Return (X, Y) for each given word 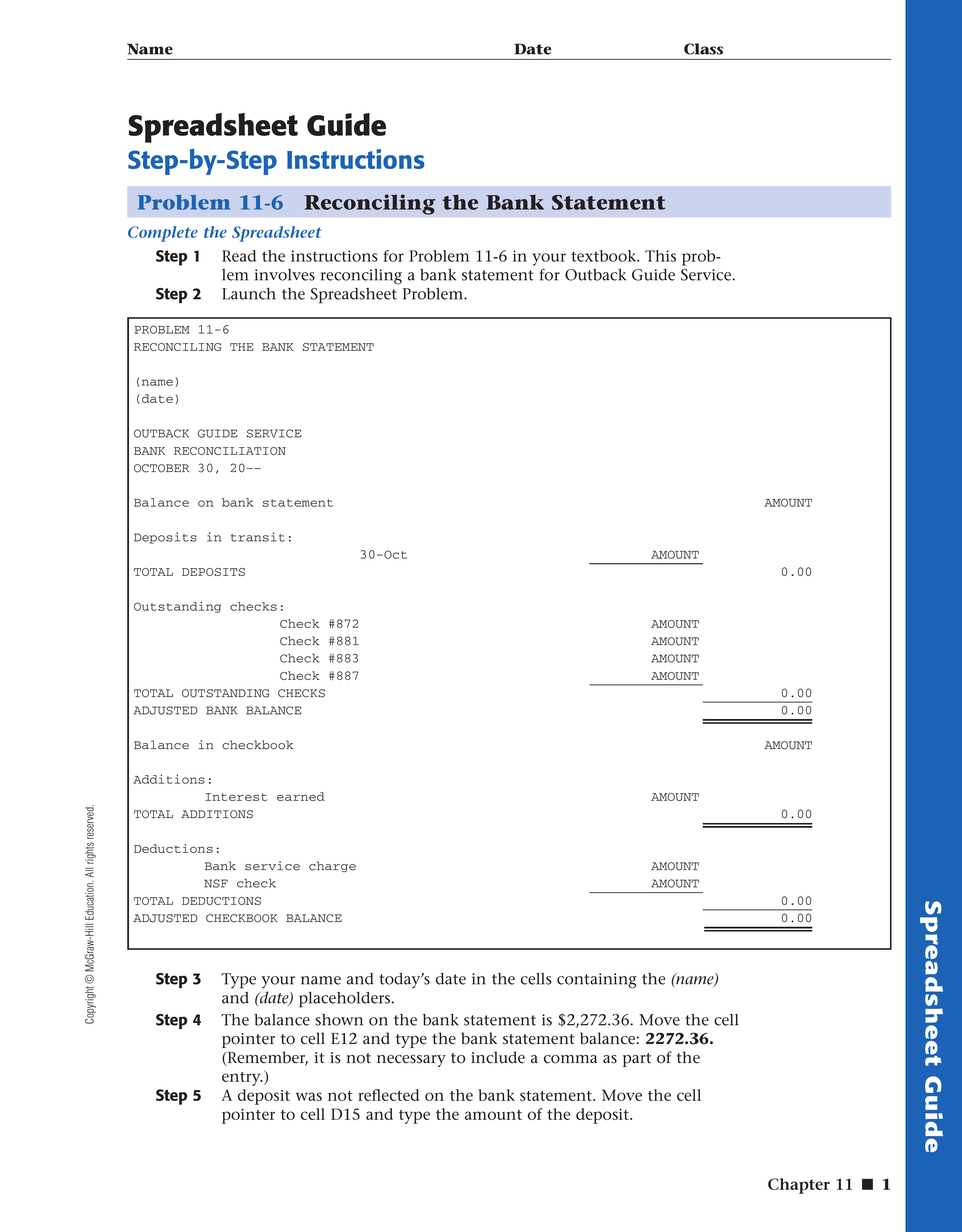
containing (597, 981)
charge (332, 866)
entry (242, 1079)
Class (703, 49)
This (660, 256)
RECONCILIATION (230, 451)
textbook (604, 256)
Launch (249, 294)
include (498, 1057)
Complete (163, 234)
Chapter (799, 1186)
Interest (236, 797)
